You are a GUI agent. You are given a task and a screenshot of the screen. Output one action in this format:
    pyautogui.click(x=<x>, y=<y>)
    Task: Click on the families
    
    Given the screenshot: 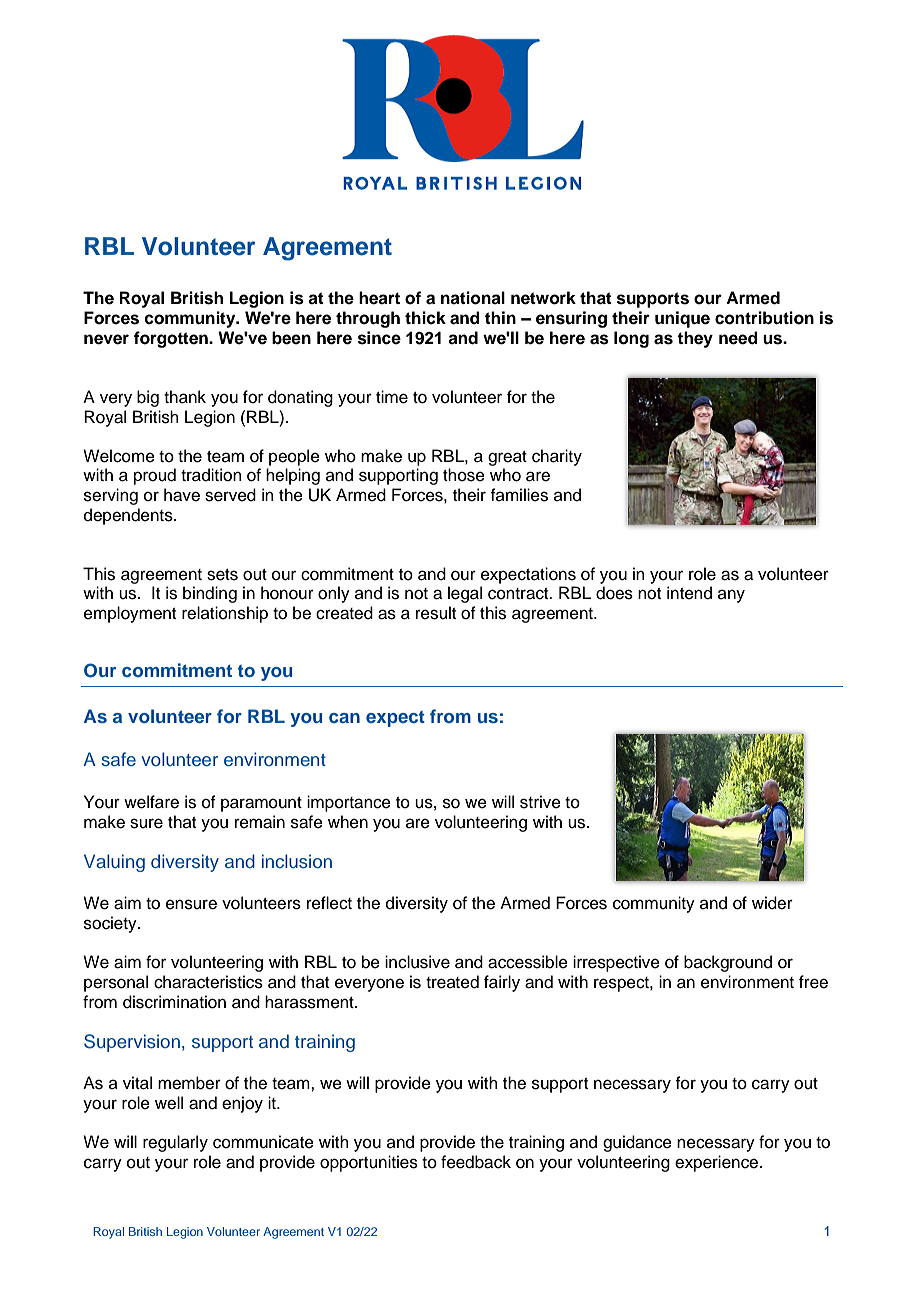 What is the action you would take?
    pyautogui.click(x=519, y=495)
